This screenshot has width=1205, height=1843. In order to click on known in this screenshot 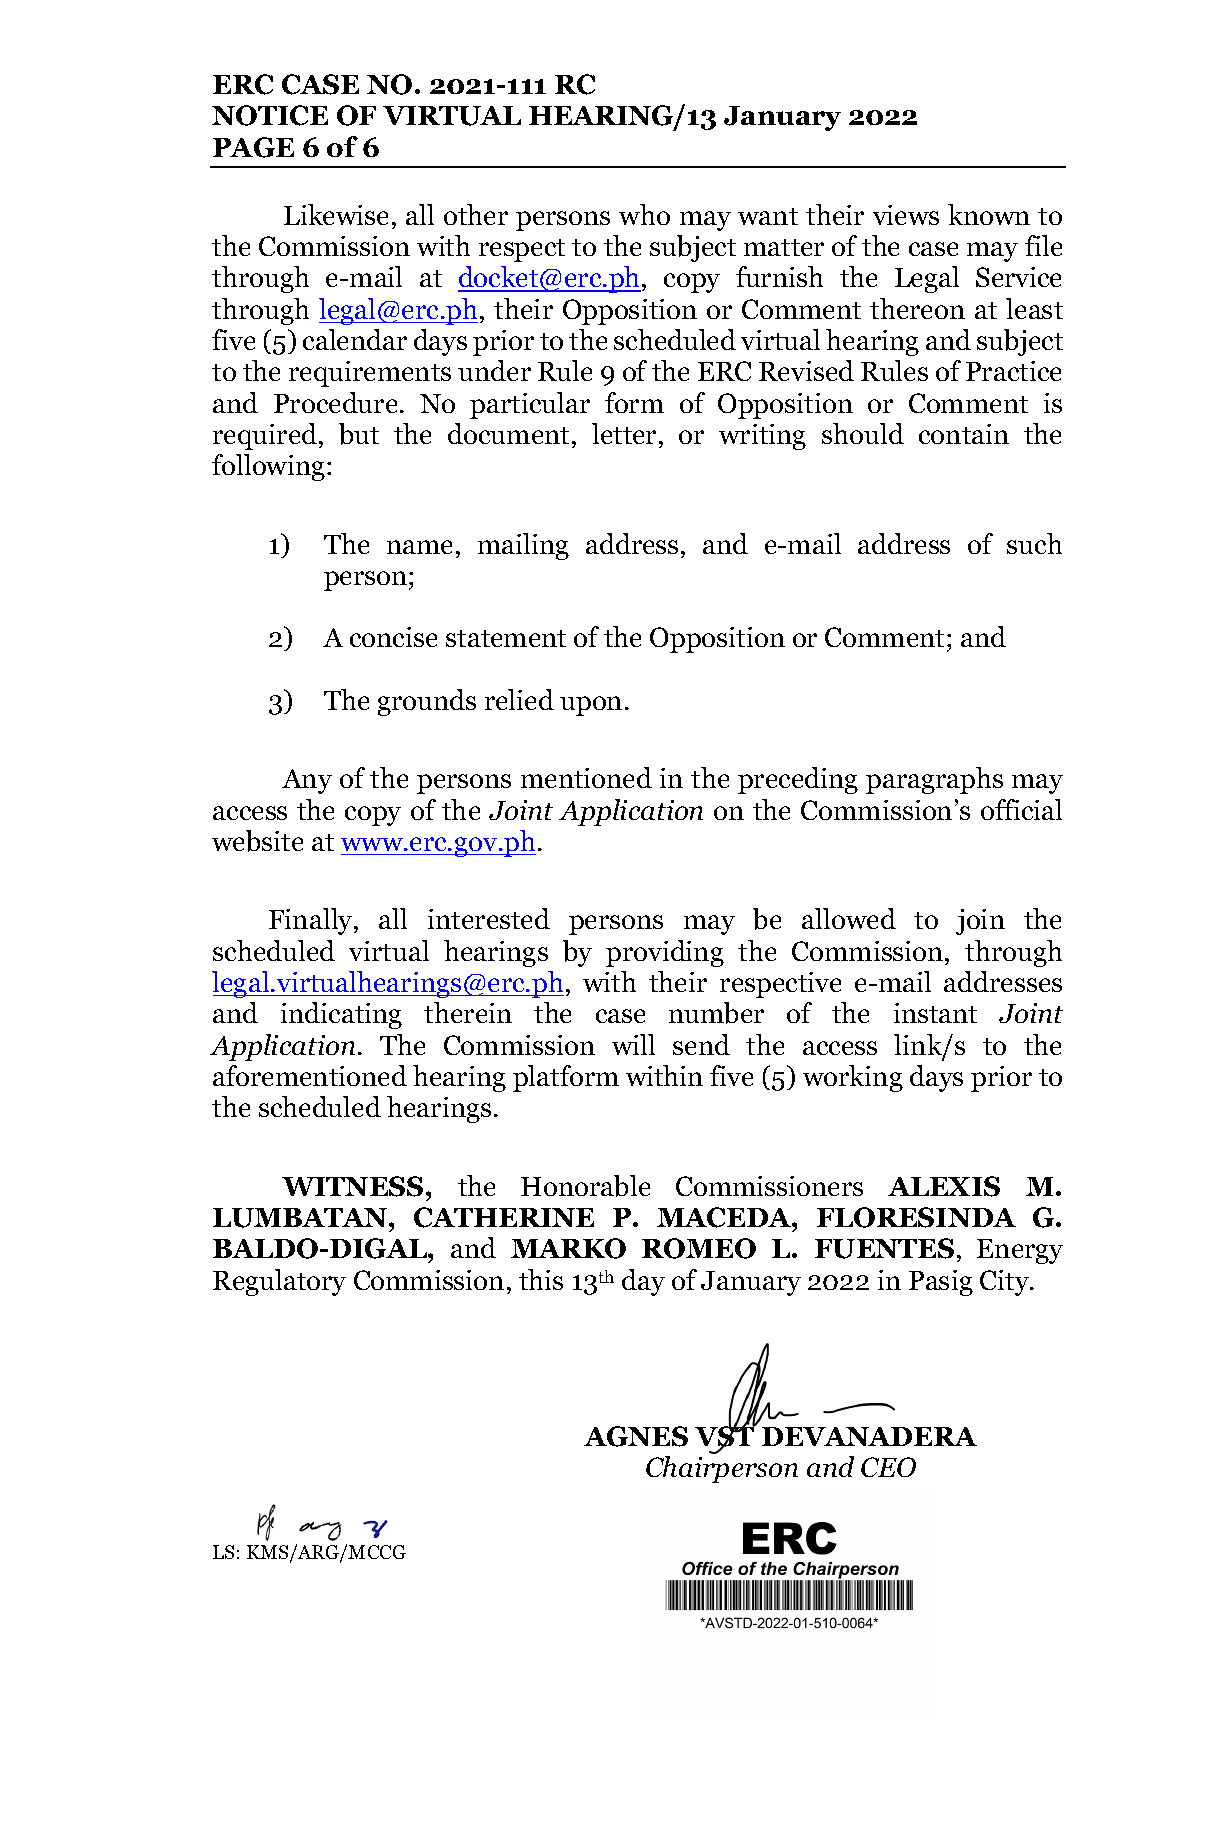, I will do `click(989, 214)`.
